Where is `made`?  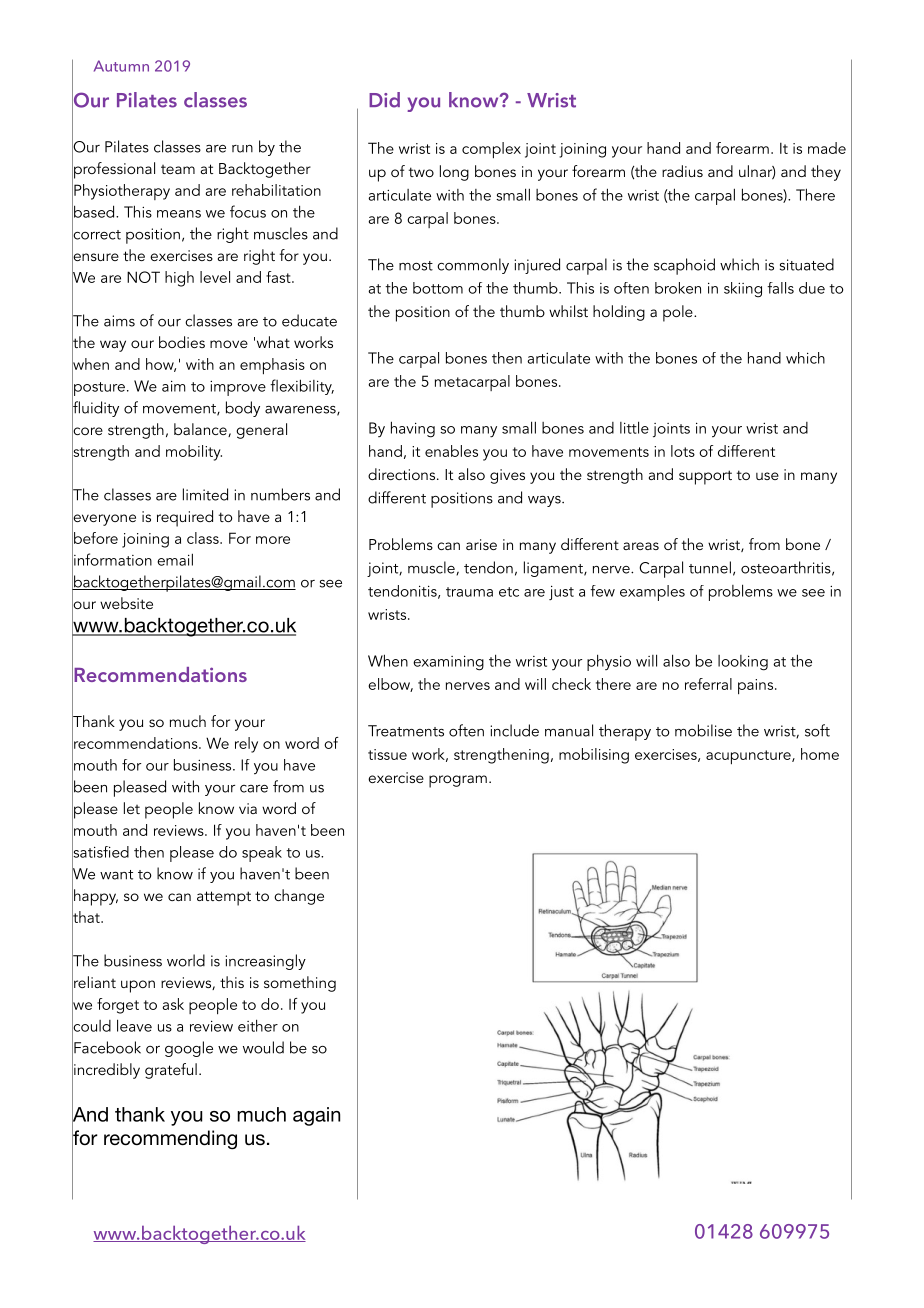
made is located at coordinates (827, 148).
